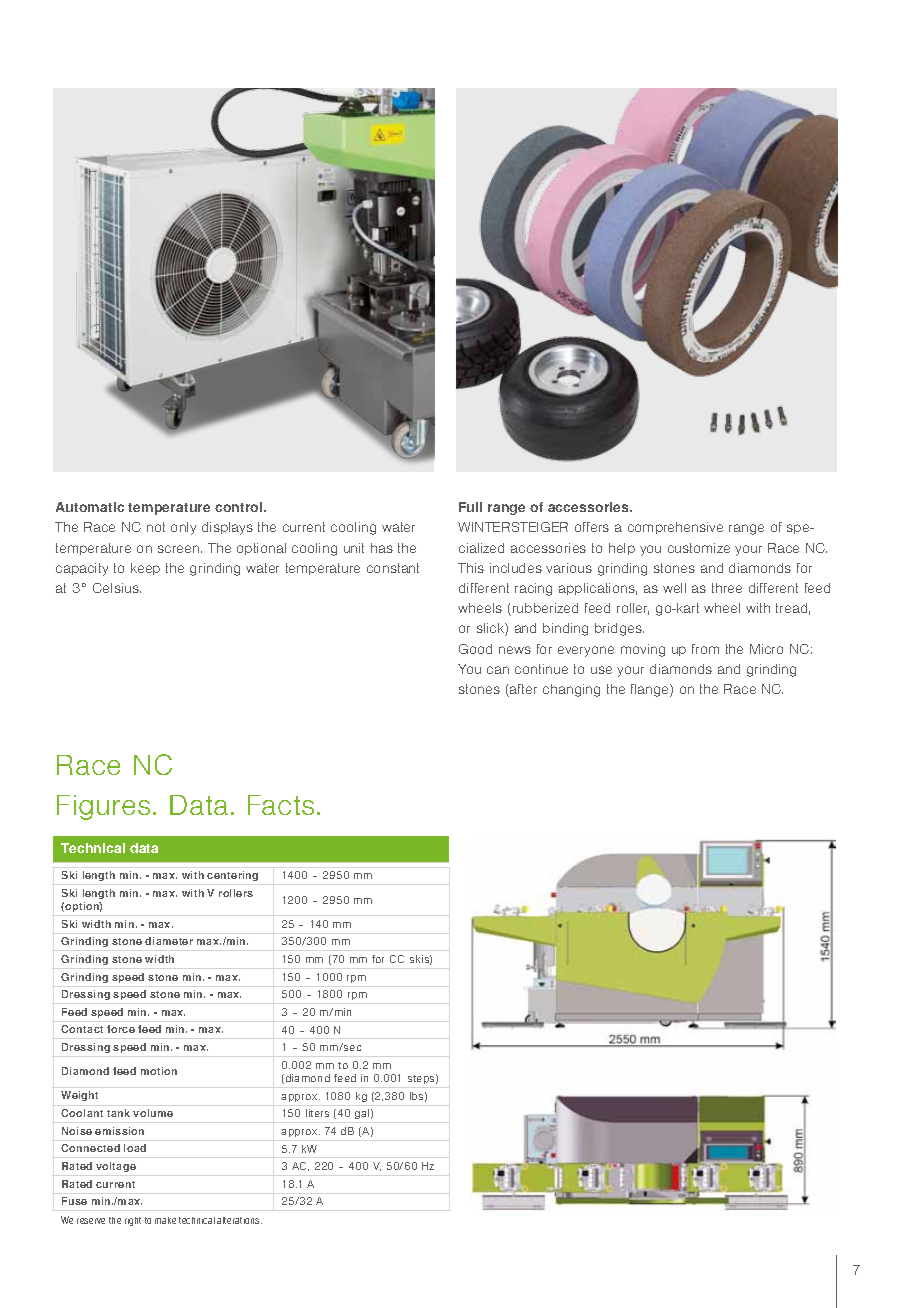 This screenshot has height=1308, width=924. I want to click on liters, so click(317, 1113).
